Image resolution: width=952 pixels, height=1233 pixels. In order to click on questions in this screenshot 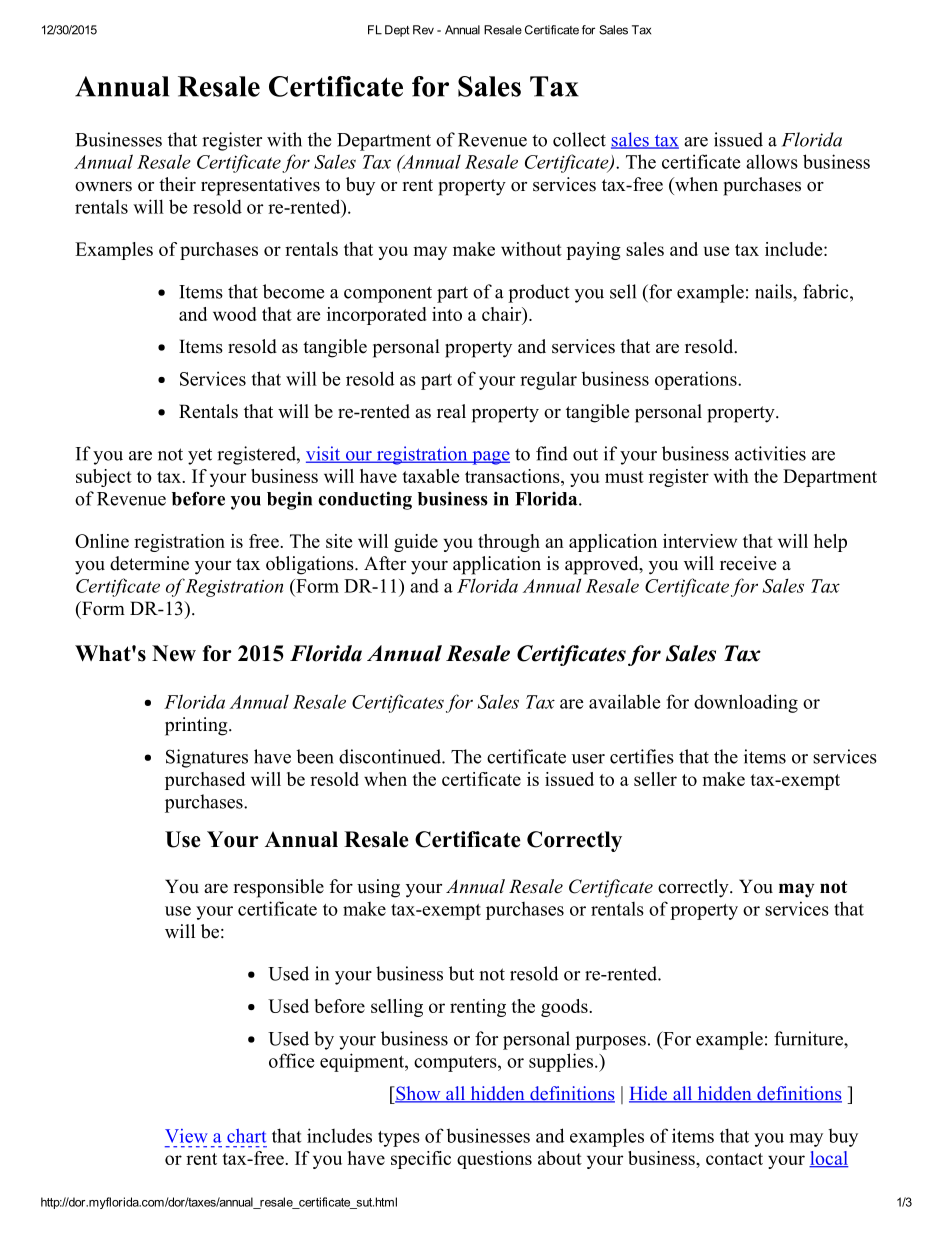, I will do `click(494, 1160)`.
